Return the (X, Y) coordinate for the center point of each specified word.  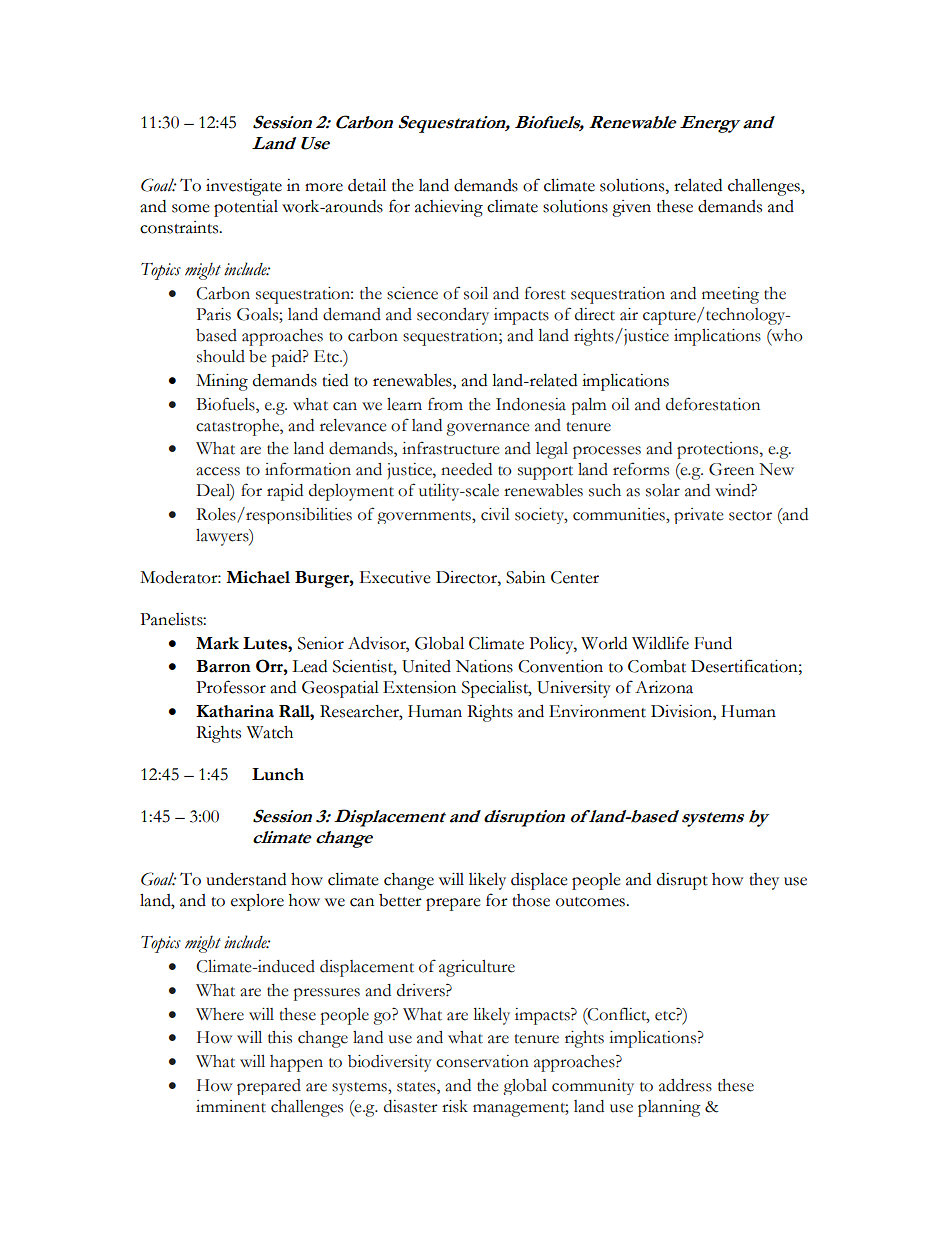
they (764, 881)
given (631, 208)
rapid (285, 492)
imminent (231, 1106)
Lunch (278, 774)
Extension (419, 687)
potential (246, 208)
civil (495, 514)
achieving (449, 208)
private (698, 516)
